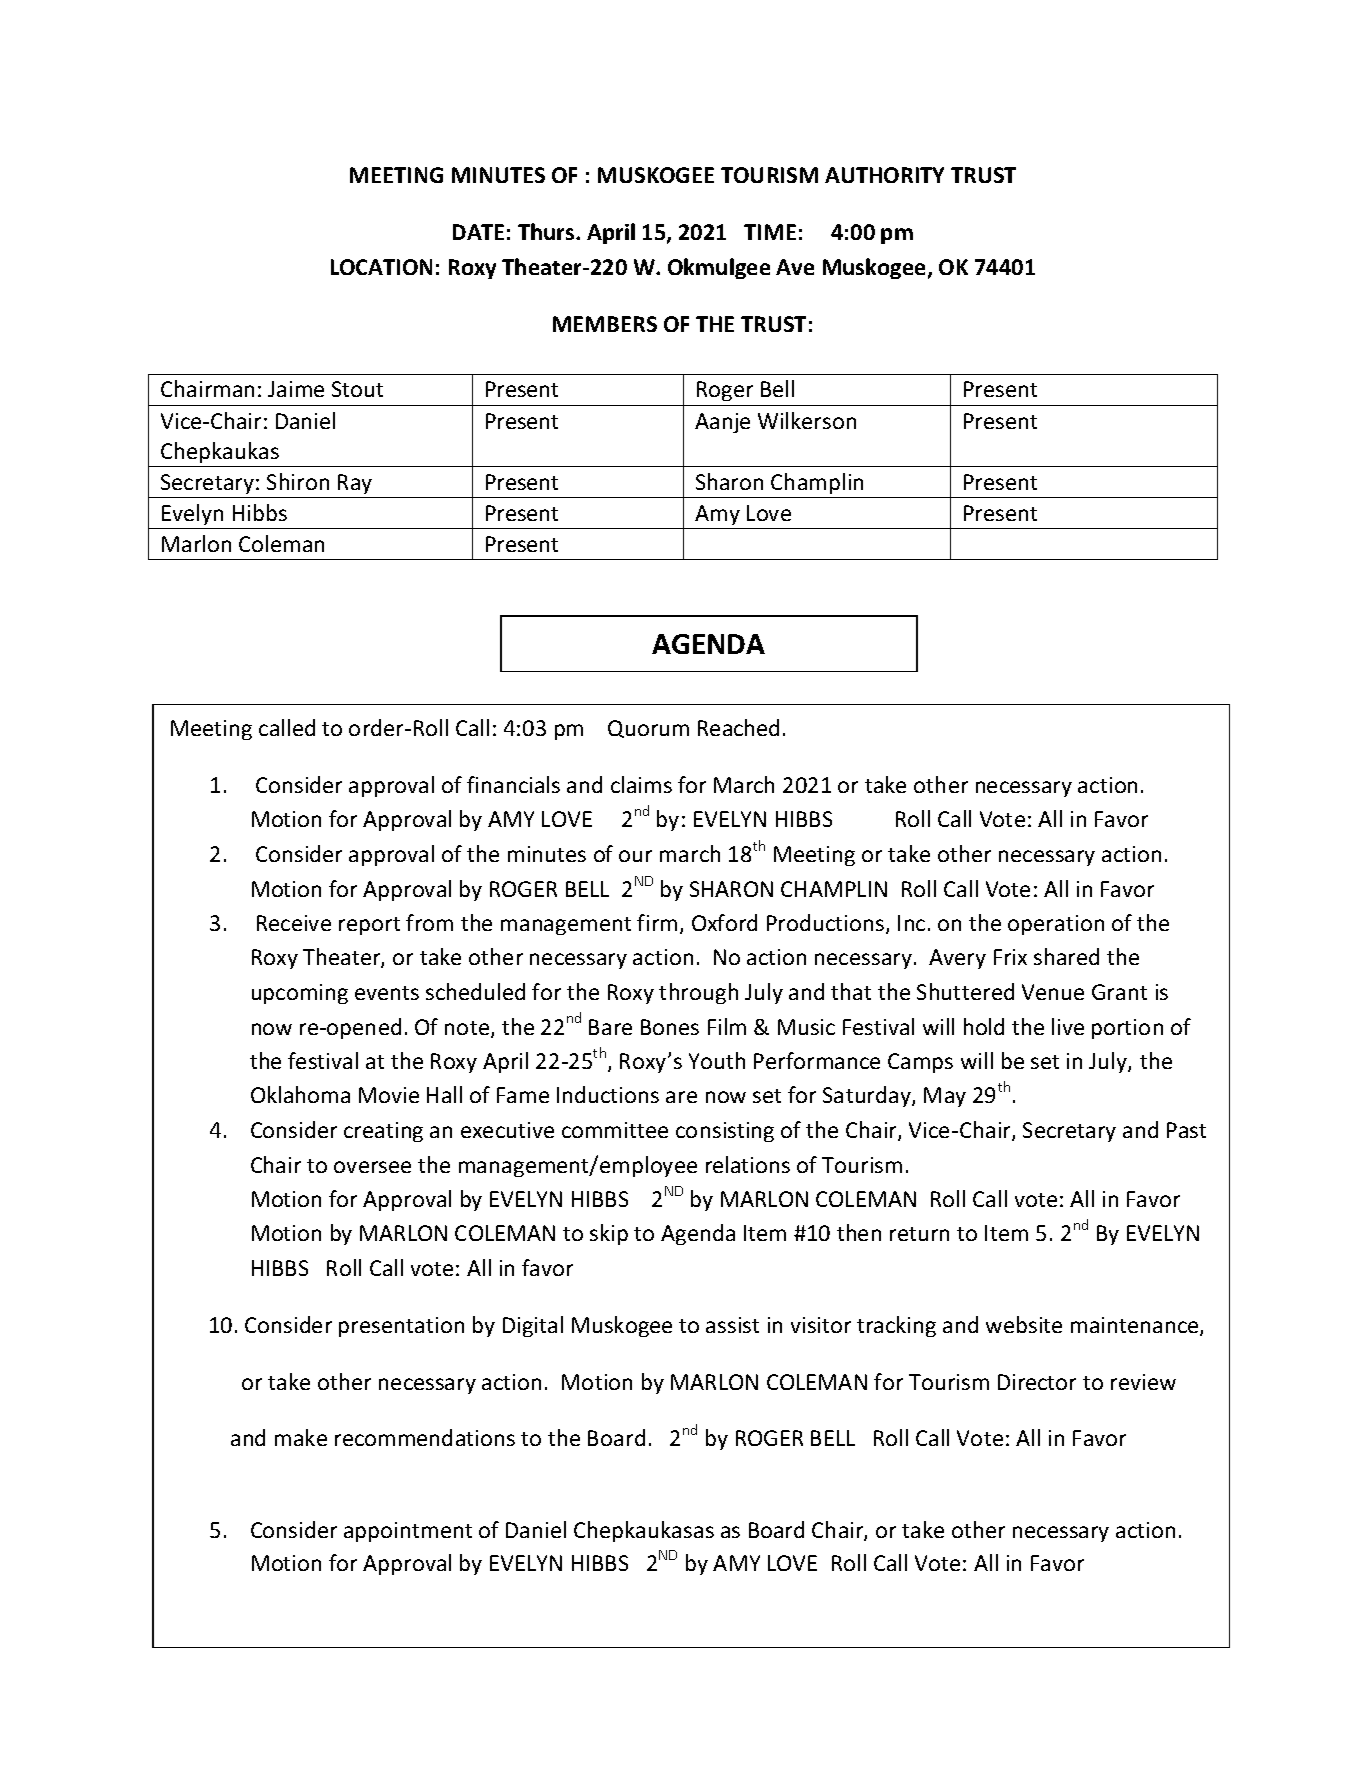 The height and width of the image is (1768, 1366). I want to click on oversee, so click(372, 1167).
